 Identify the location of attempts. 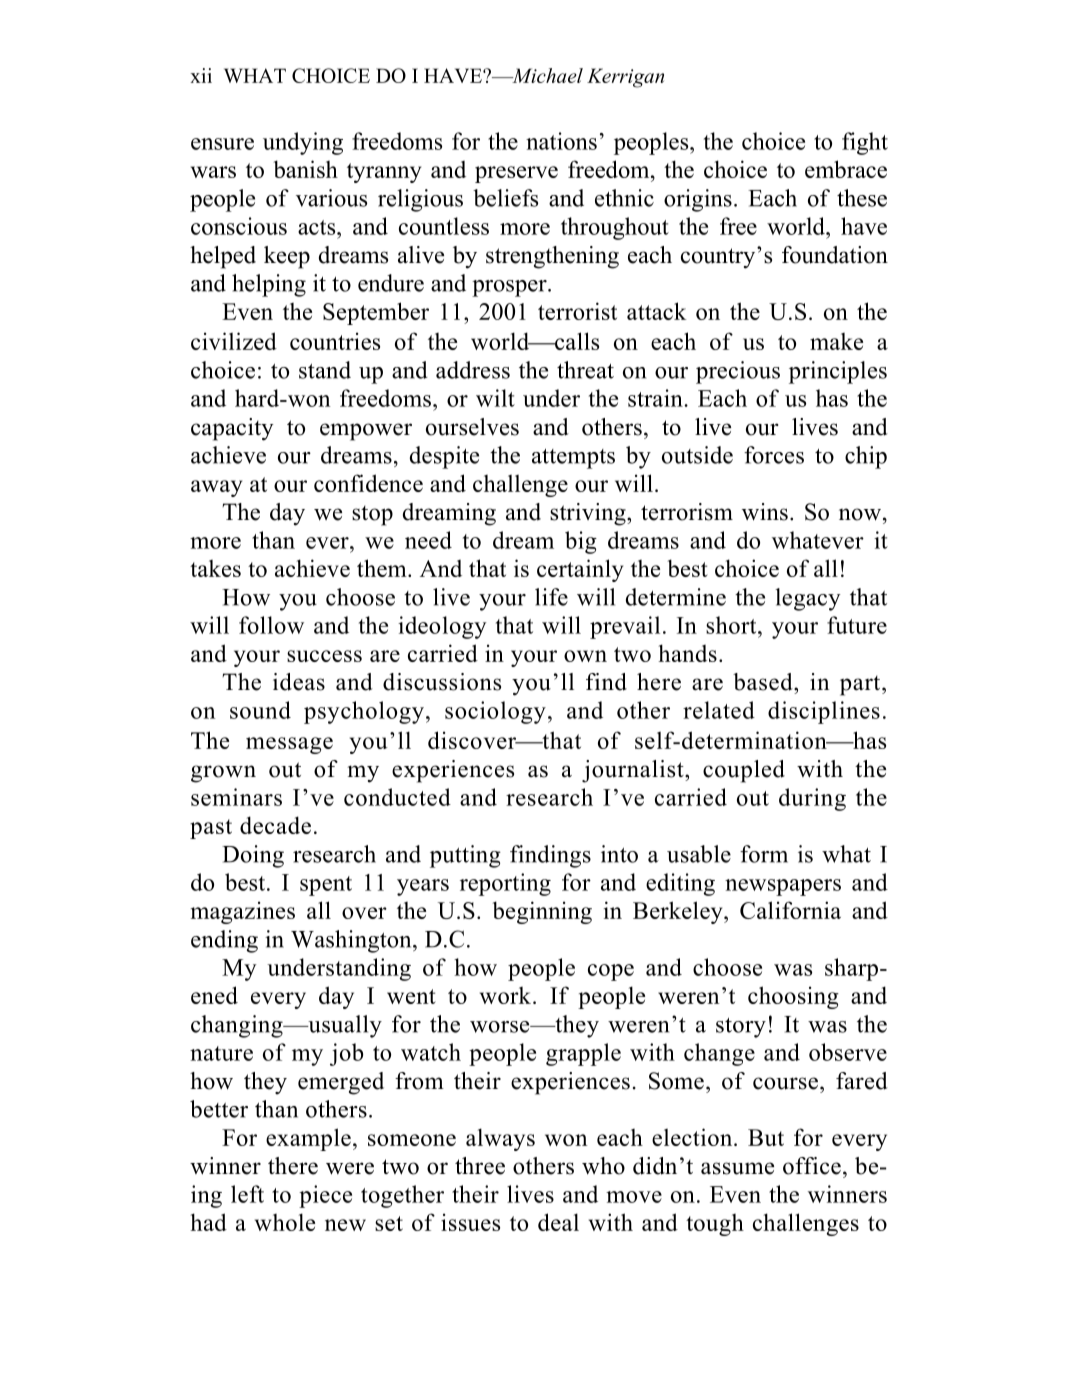
(573, 459).
